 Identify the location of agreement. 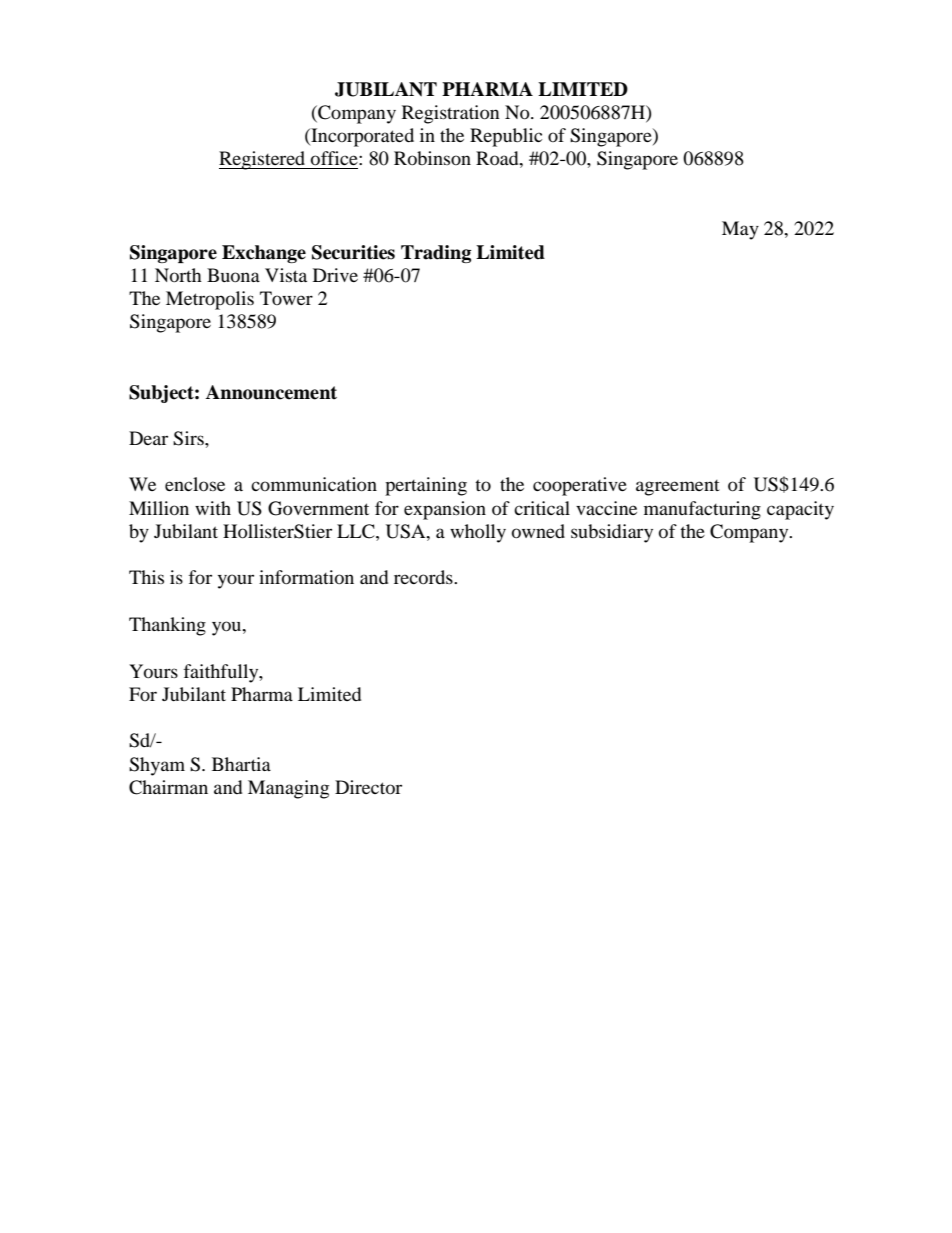
(678, 488).
